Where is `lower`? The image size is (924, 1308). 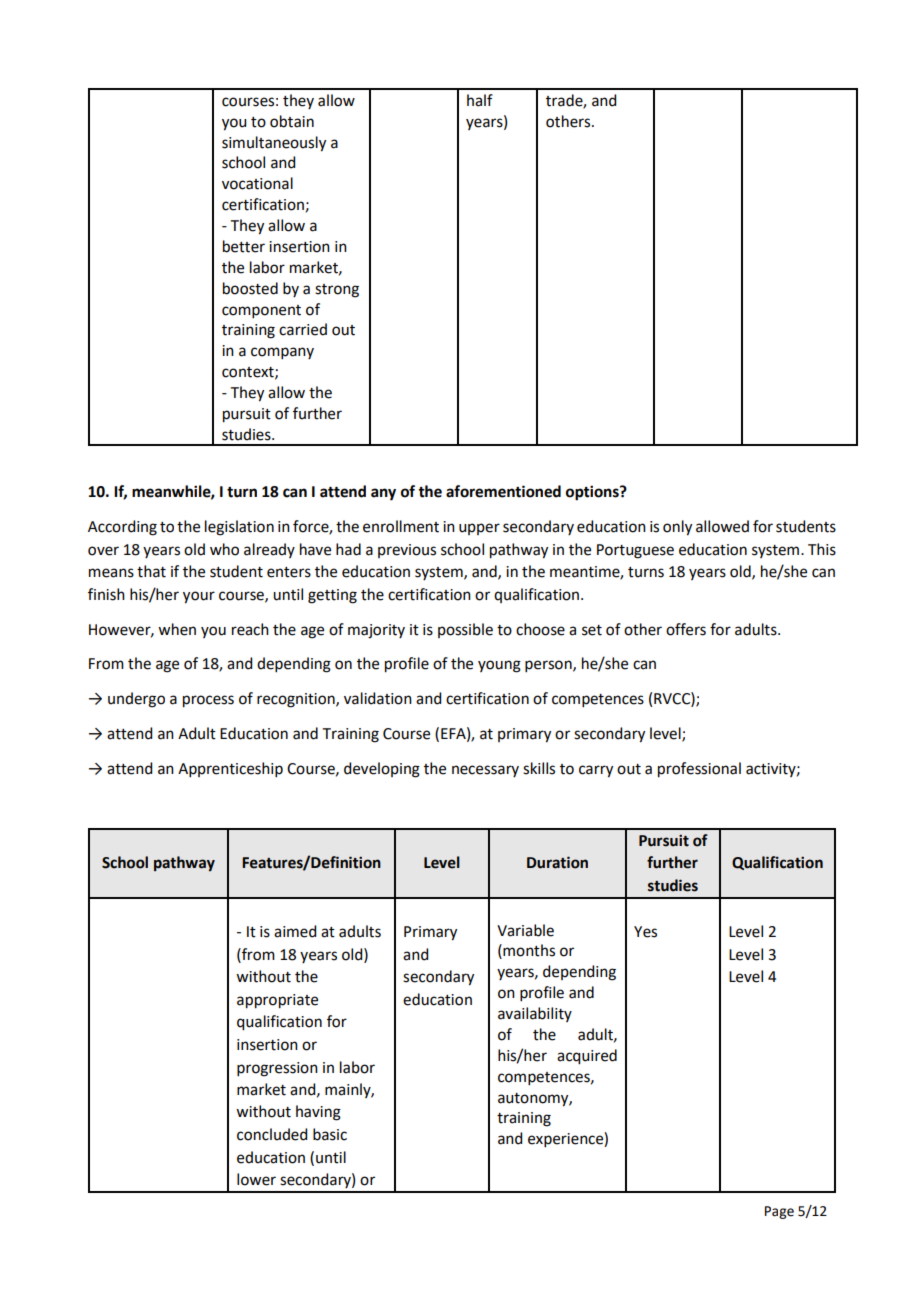 lower is located at coordinates (256, 1179).
